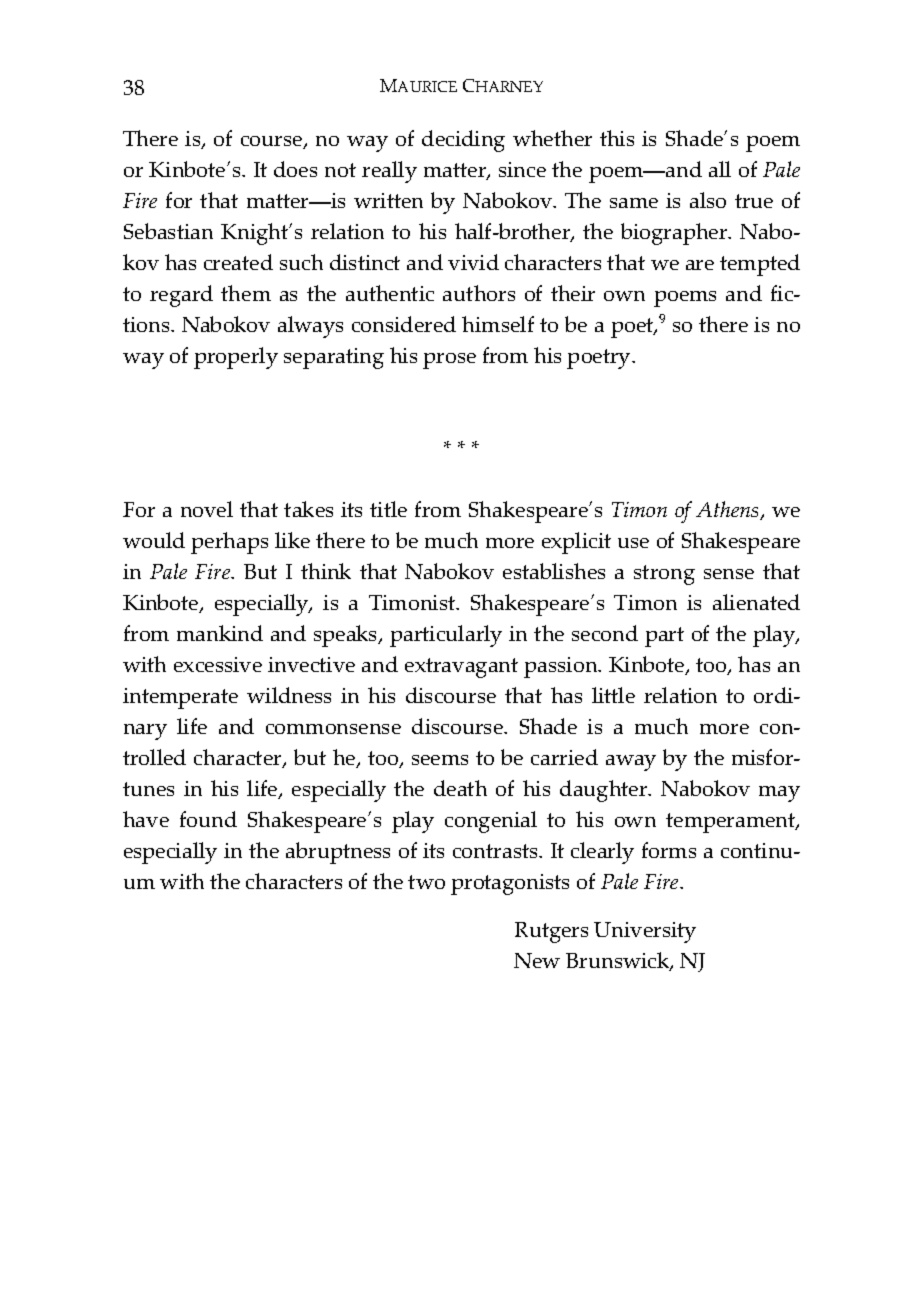 The width and height of the document is (924, 1308). Describe the element at coordinates (613, 695) in the document. I see `little` at that location.
